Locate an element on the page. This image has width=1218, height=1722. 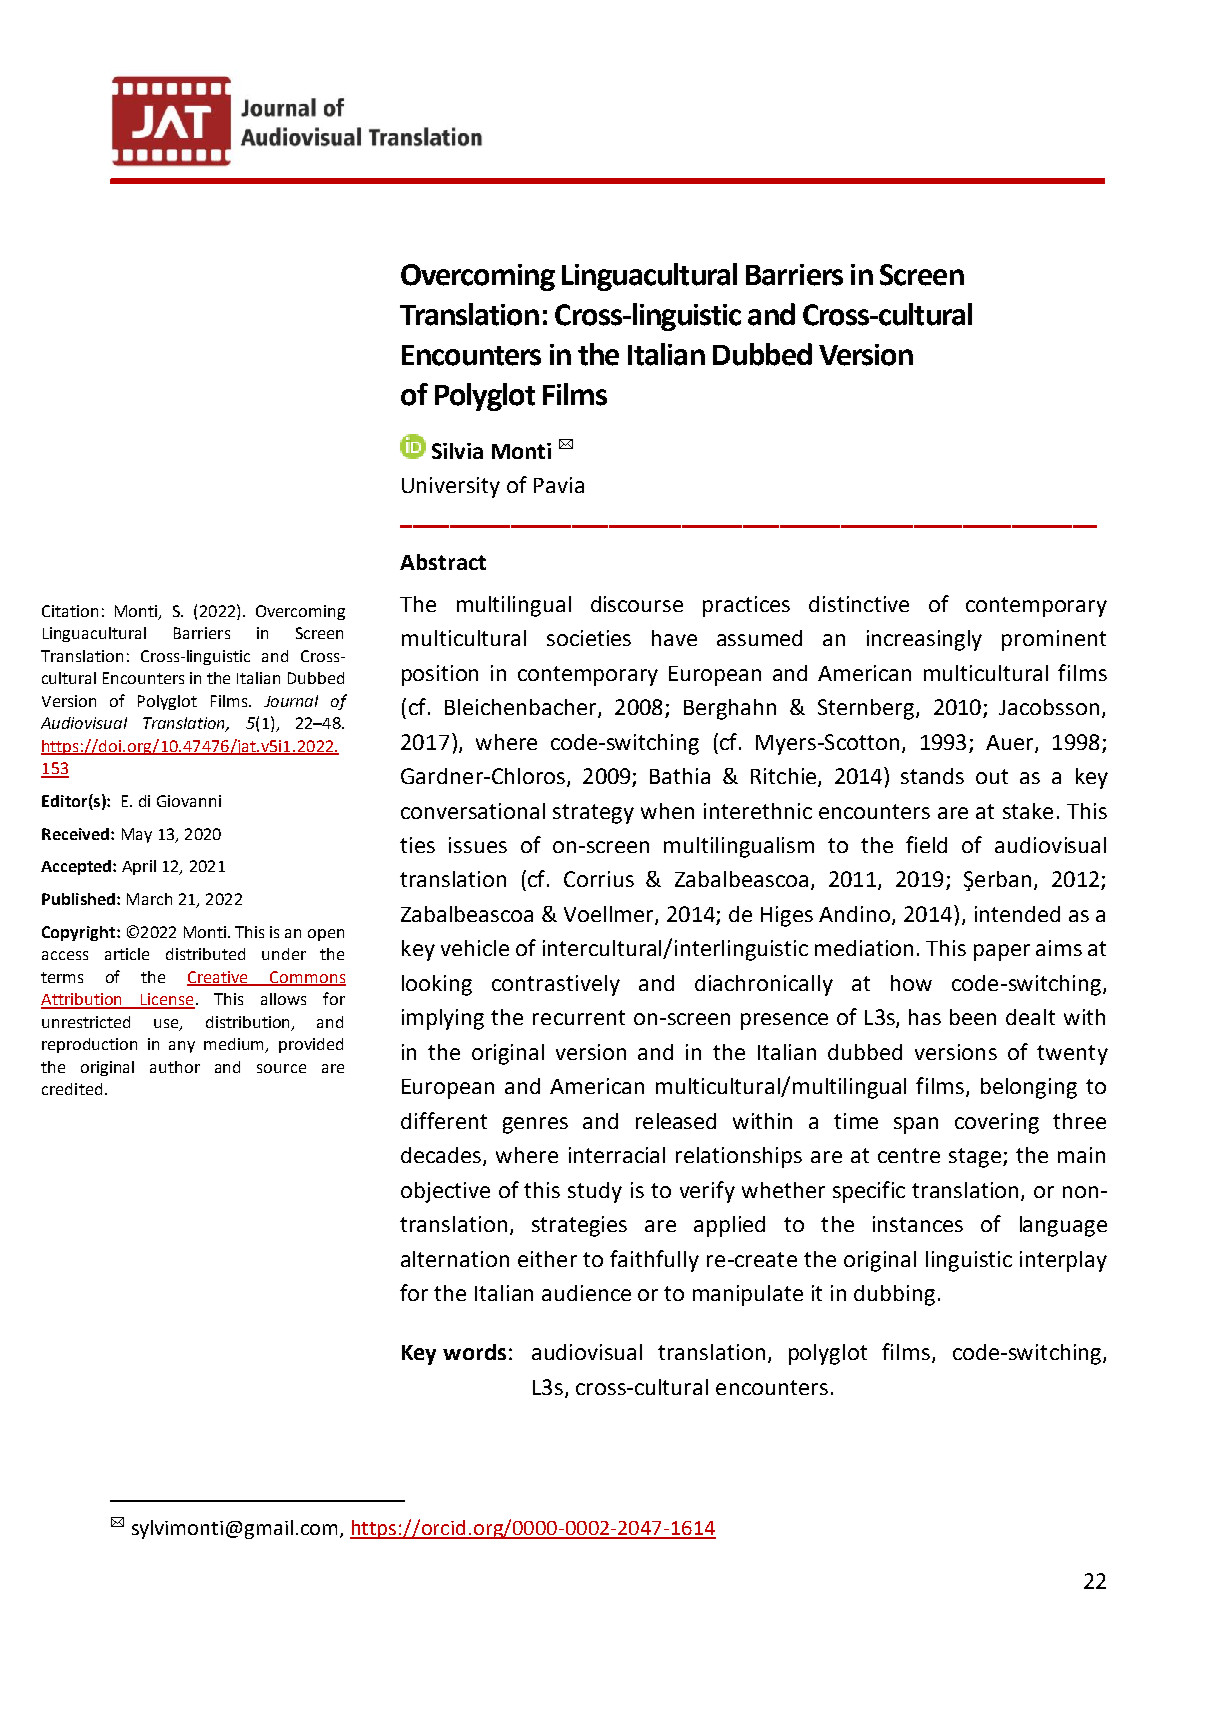
distinctive is located at coordinates (859, 604).
